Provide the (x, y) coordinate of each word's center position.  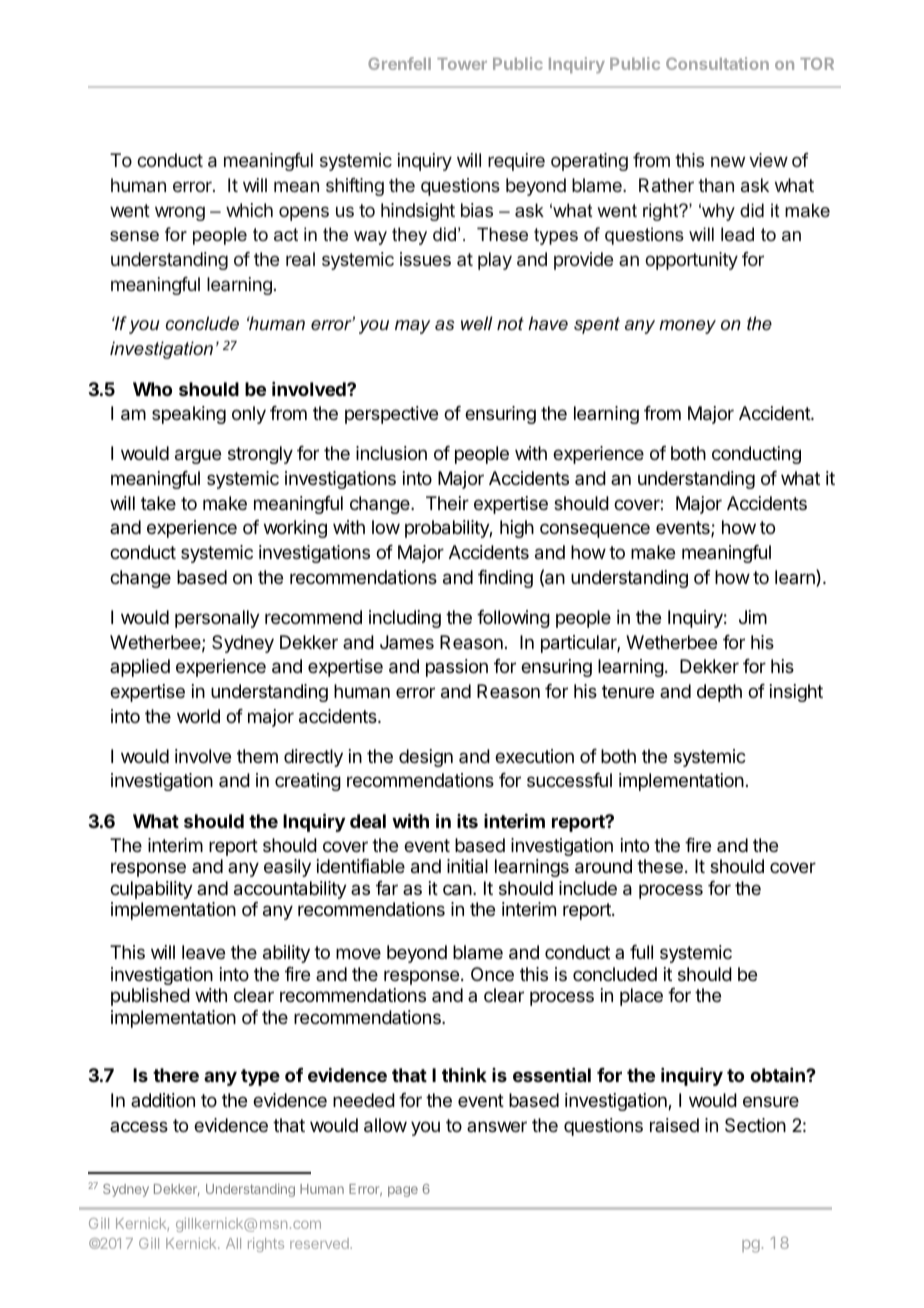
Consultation (717, 63)
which (249, 210)
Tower (462, 64)
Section (755, 1125)
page (403, 1191)
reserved (320, 1243)
